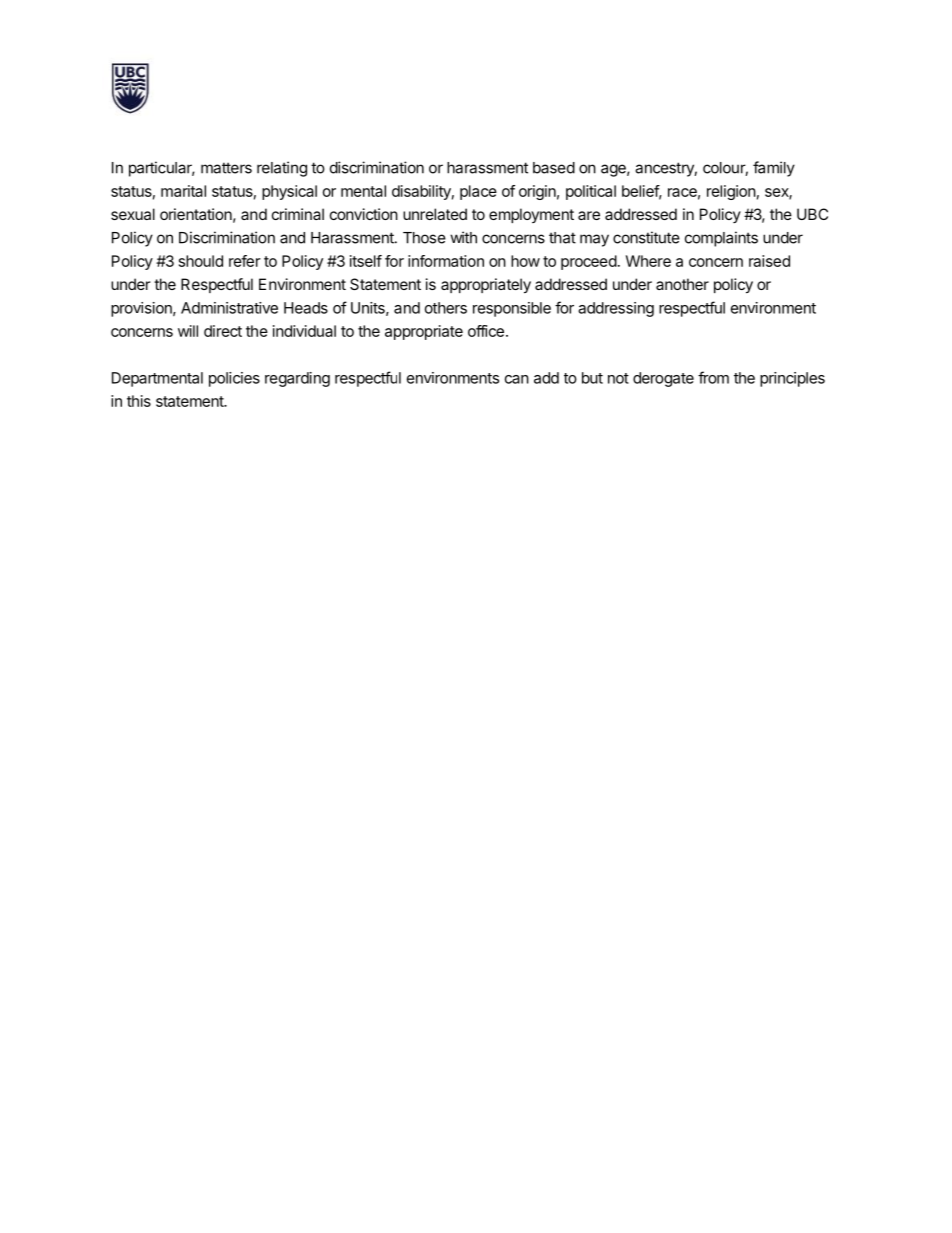 The height and width of the document is (1233, 952). What do you see at coordinates (682, 284) in the document?
I see `another` at bounding box center [682, 284].
